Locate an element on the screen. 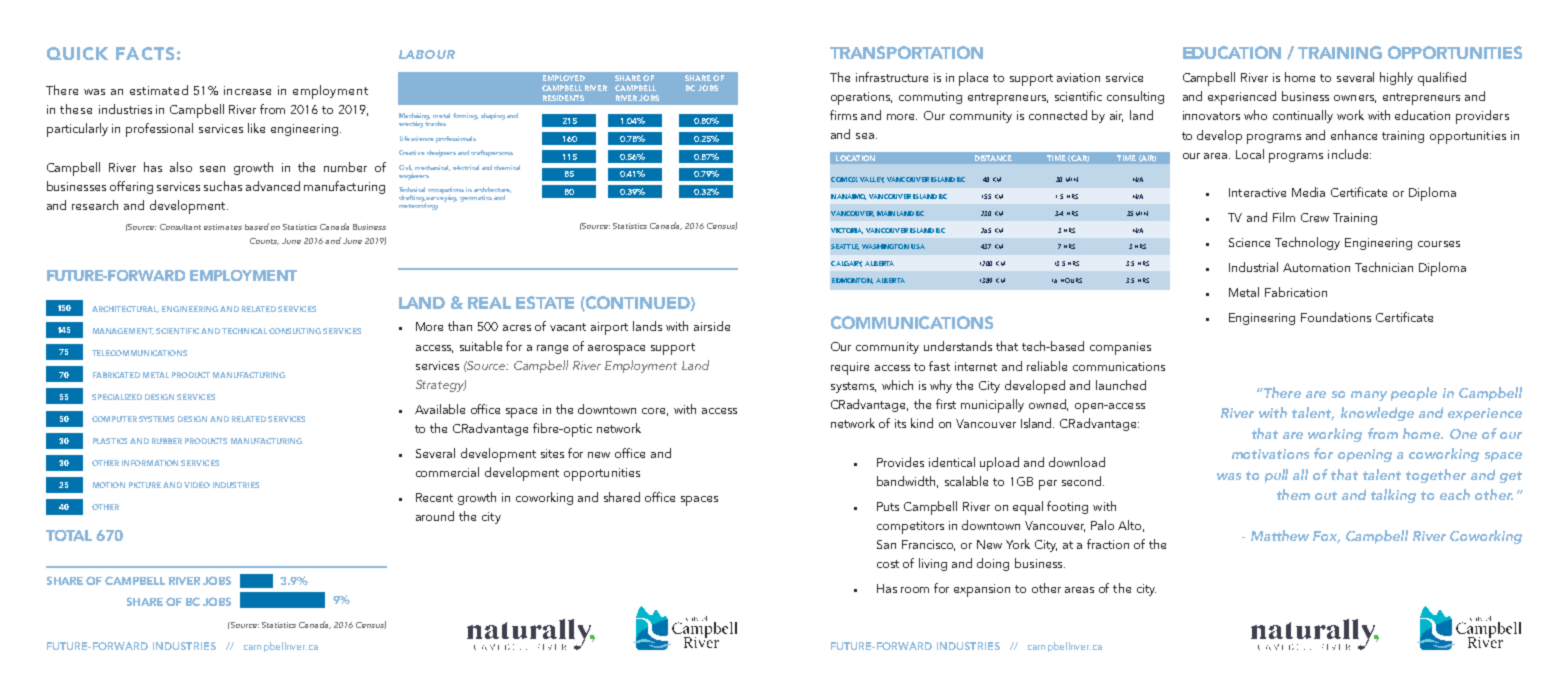 This screenshot has width=1568, height=696. increase is located at coordinates (247, 90).
